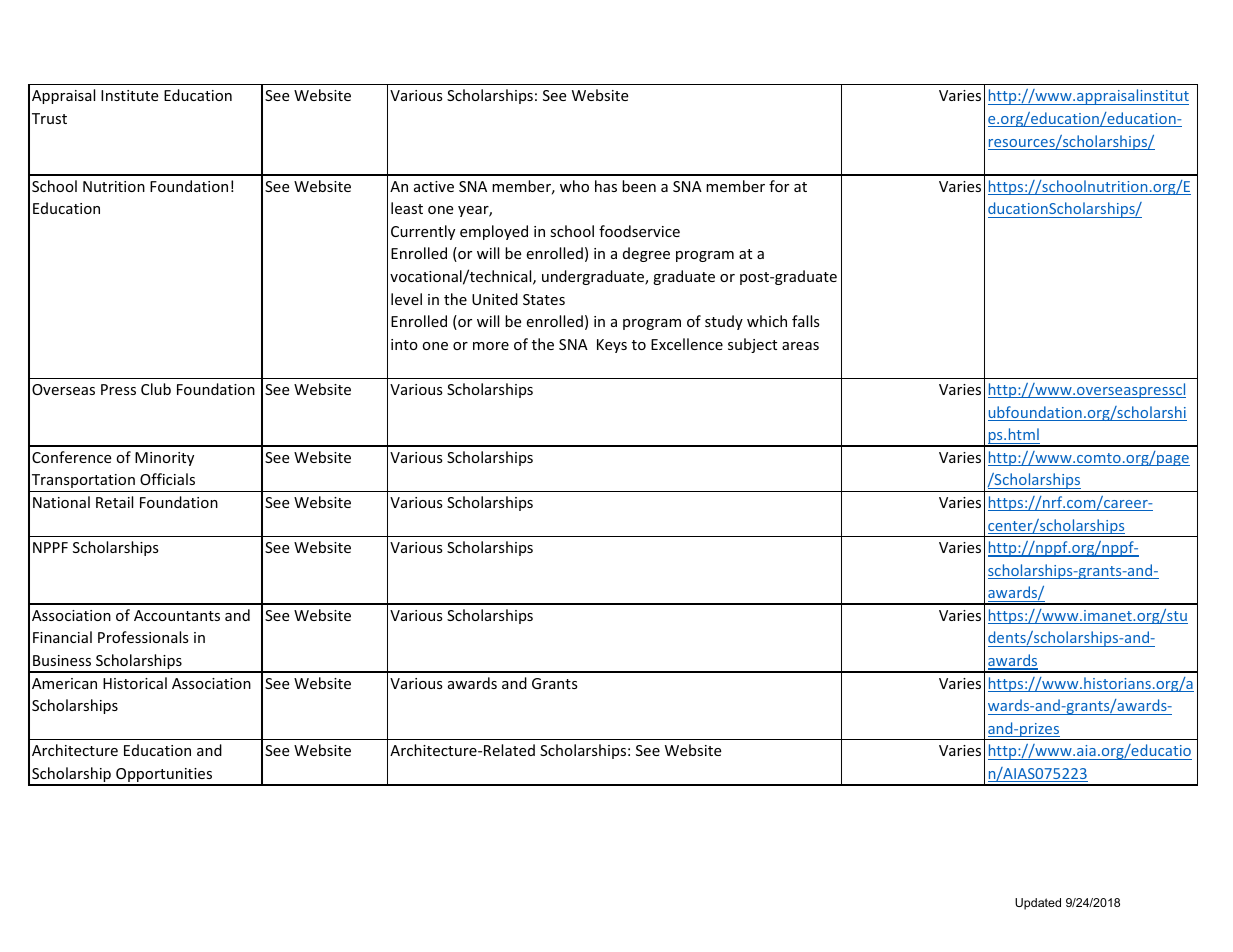 The image size is (1233, 952). I want to click on States, so click(544, 299).
